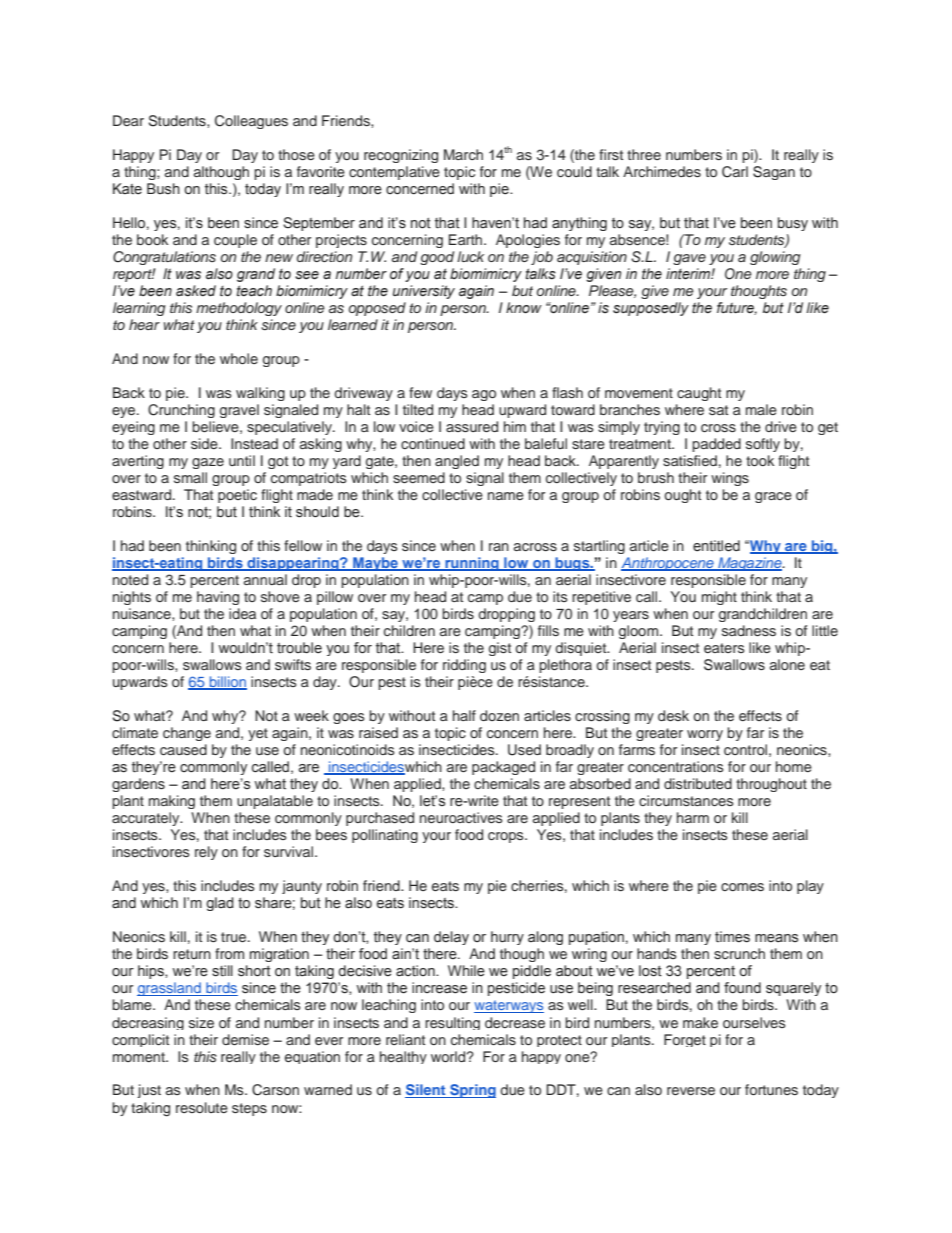 Image resolution: width=952 pixels, height=1233 pixels. Describe the element at coordinates (251, 122) in the page. I see `Colleagues` at that location.
